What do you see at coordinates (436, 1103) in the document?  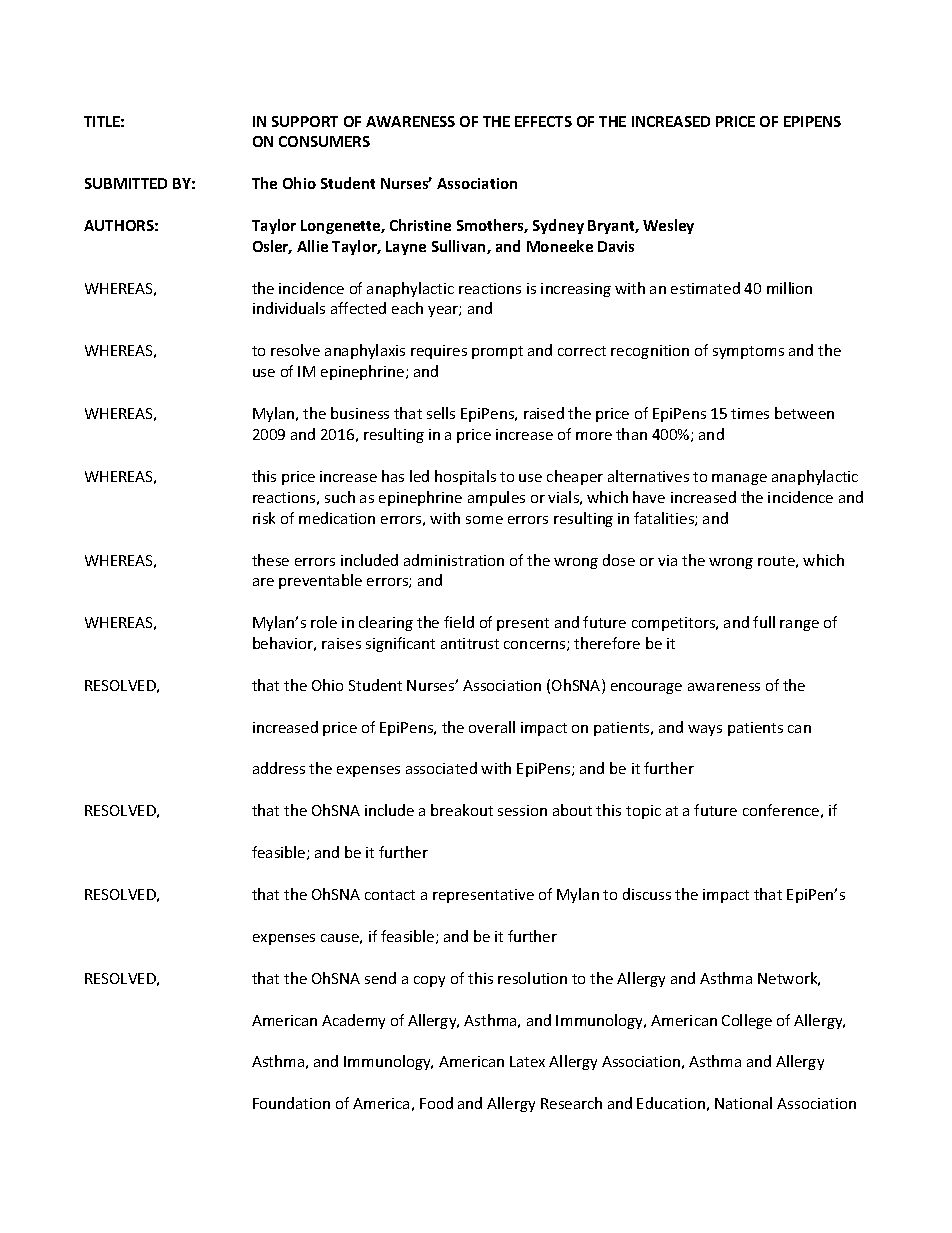 I see `Food` at bounding box center [436, 1103].
